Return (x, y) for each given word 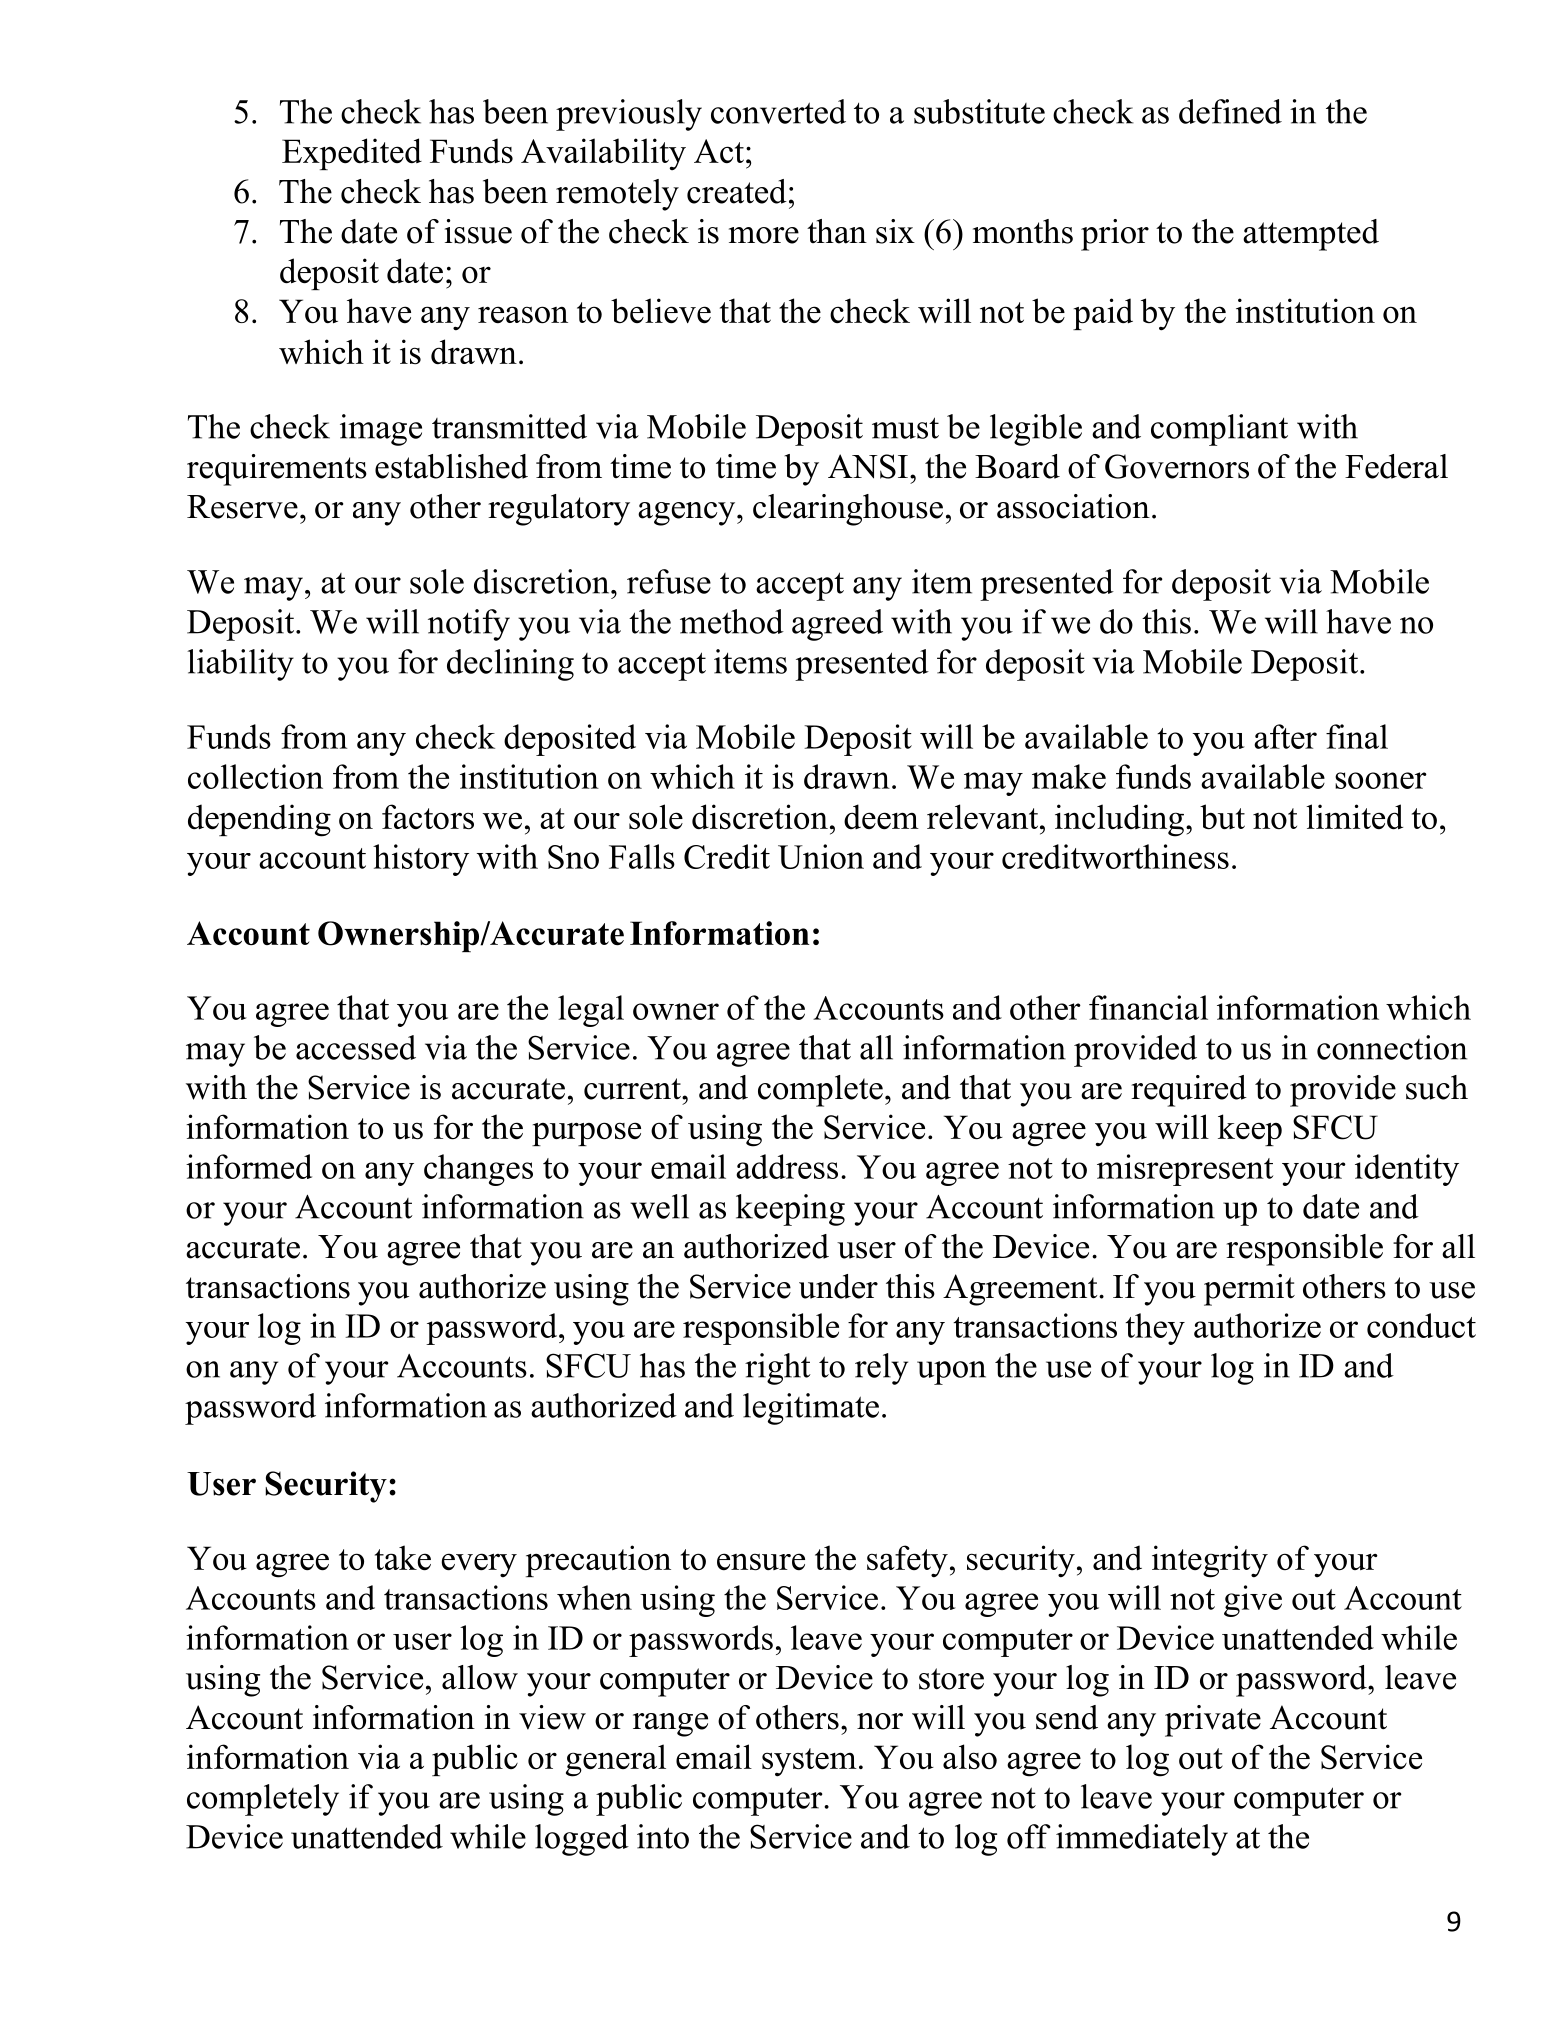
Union (821, 856)
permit (1249, 1290)
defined (1230, 111)
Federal (1396, 466)
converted (778, 111)
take (403, 1558)
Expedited (352, 154)
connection (1392, 1047)
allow (480, 1677)
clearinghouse (848, 510)
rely (881, 1369)
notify (469, 625)
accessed (356, 1047)
